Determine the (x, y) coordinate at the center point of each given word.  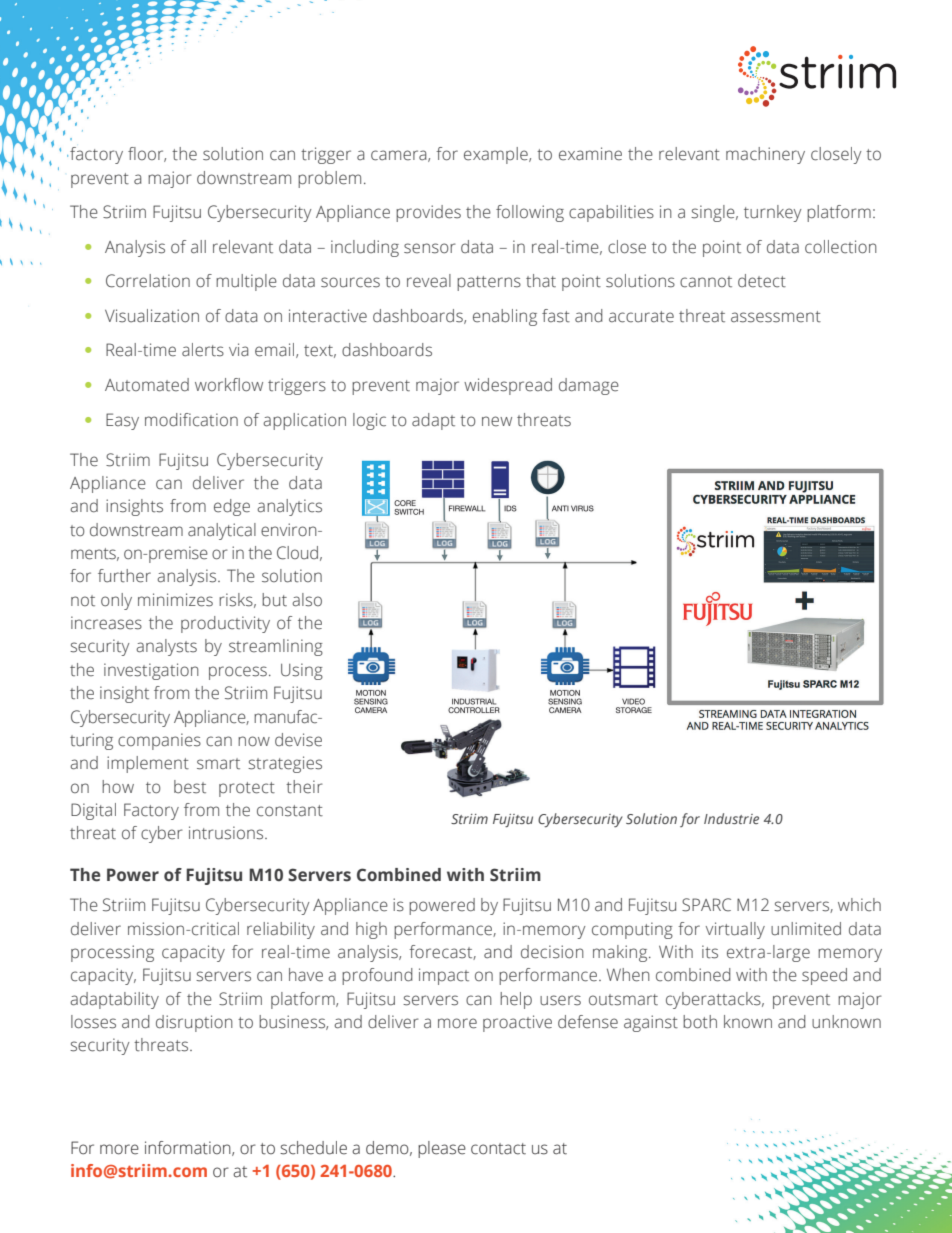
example (497, 155)
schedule (313, 1148)
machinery (765, 155)
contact (498, 1149)
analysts (166, 647)
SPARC (706, 905)
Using (302, 671)
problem (329, 179)
